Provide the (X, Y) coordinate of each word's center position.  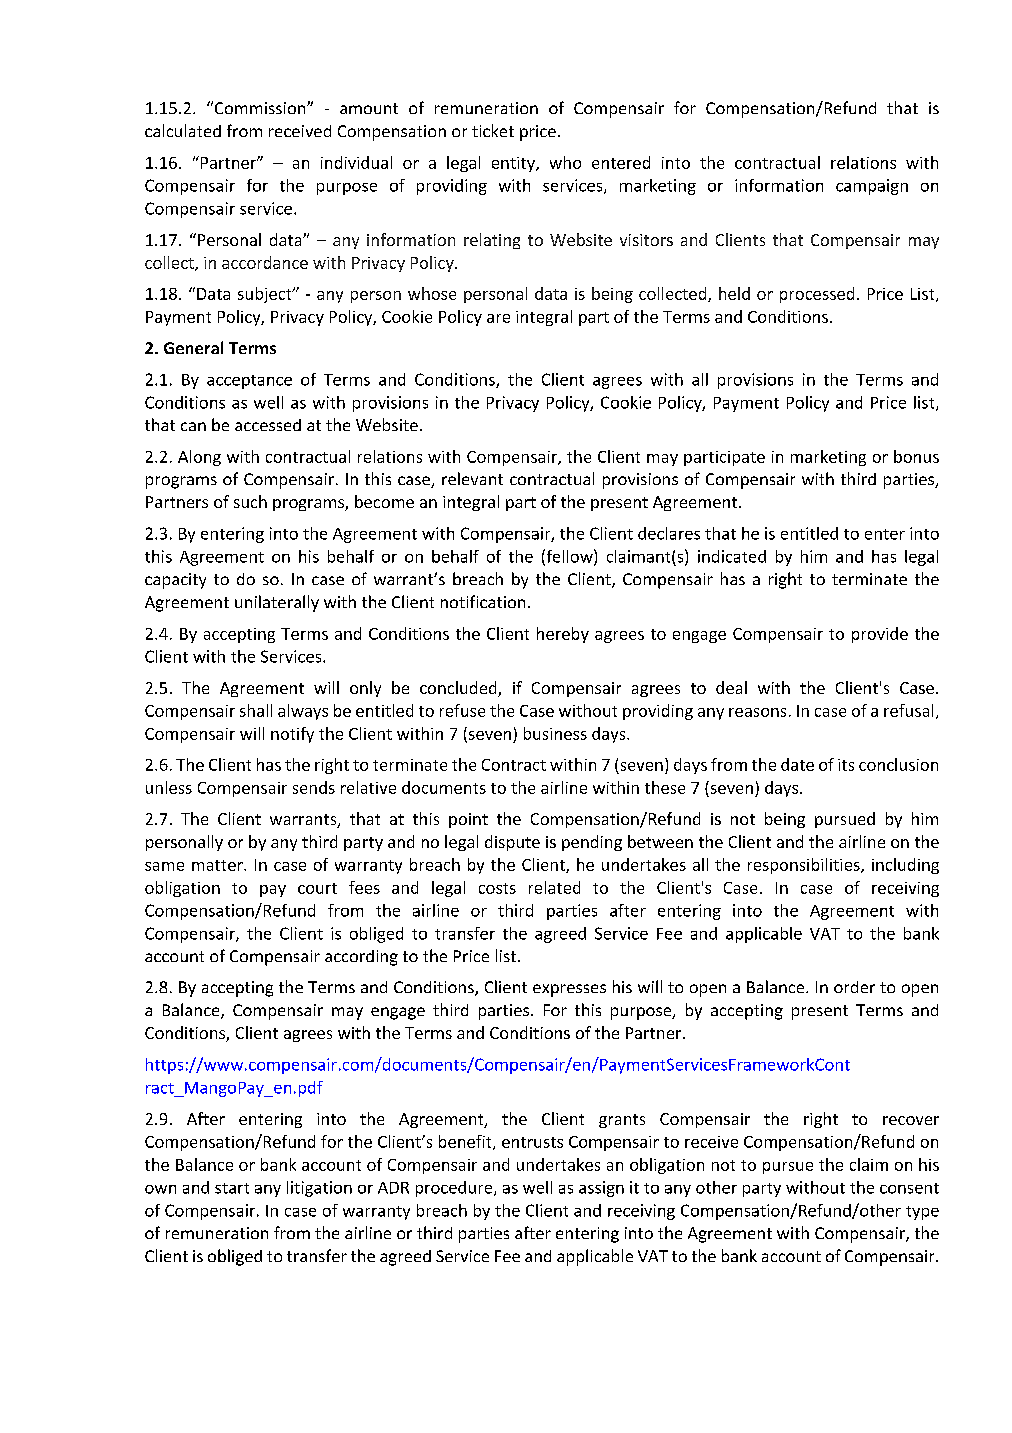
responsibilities (805, 866)
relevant (472, 478)
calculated (183, 130)
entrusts (532, 1142)
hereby (563, 635)
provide (880, 635)
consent (909, 1188)
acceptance (249, 382)
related (554, 887)
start (232, 1188)
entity (514, 164)
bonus (916, 456)
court (317, 888)
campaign (872, 187)
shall (256, 710)
